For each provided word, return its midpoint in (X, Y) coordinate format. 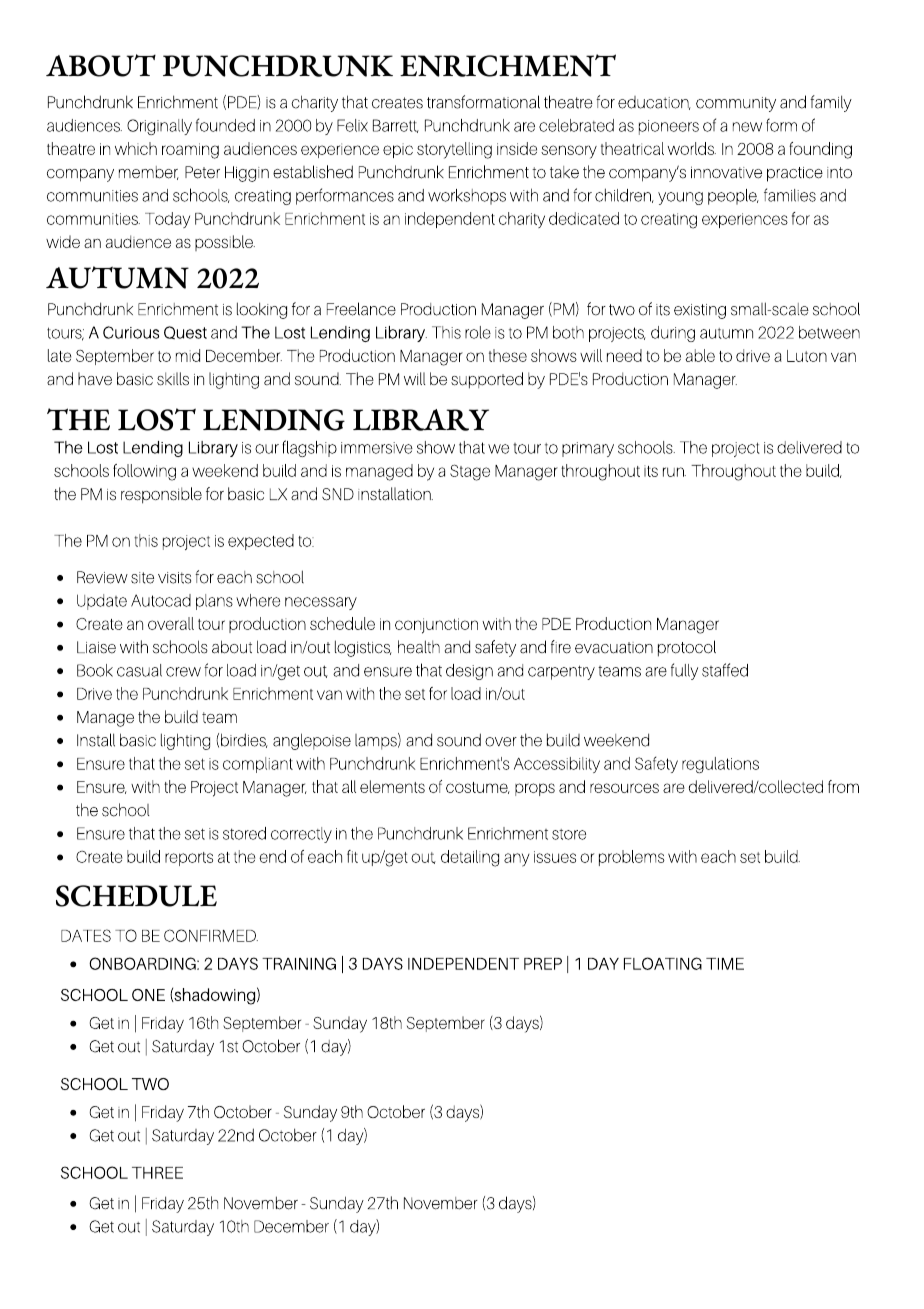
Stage (470, 472)
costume (478, 788)
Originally (159, 127)
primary (588, 449)
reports (189, 859)
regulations (720, 765)
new (747, 127)
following (144, 472)
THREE (157, 1173)
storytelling (454, 150)
